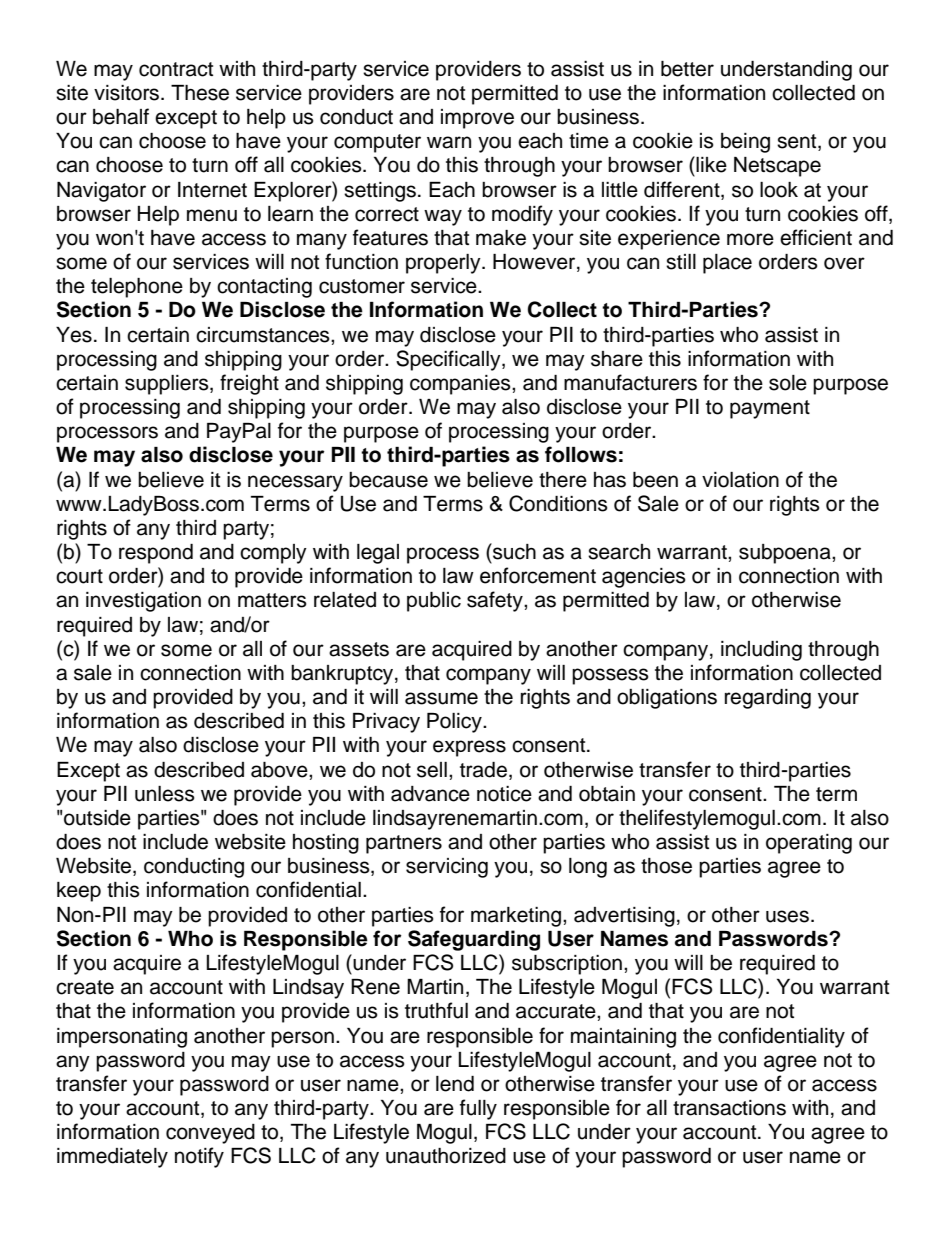 Image resolution: width=952 pixels, height=1233 pixels. What do you see at coordinates (729, 1108) in the screenshot?
I see `transactions` at bounding box center [729, 1108].
